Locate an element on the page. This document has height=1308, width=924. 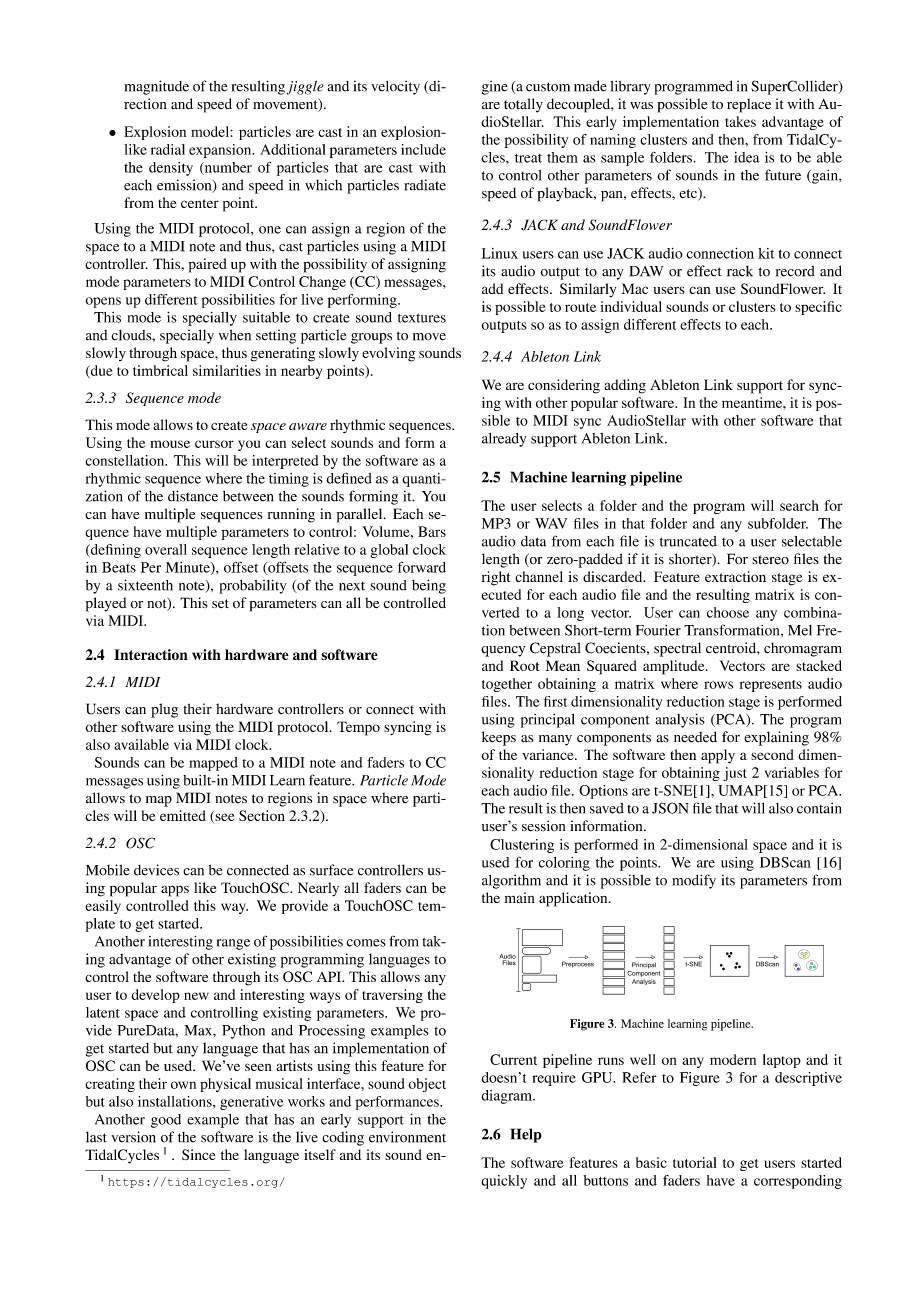
takes is located at coordinates (740, 121).
